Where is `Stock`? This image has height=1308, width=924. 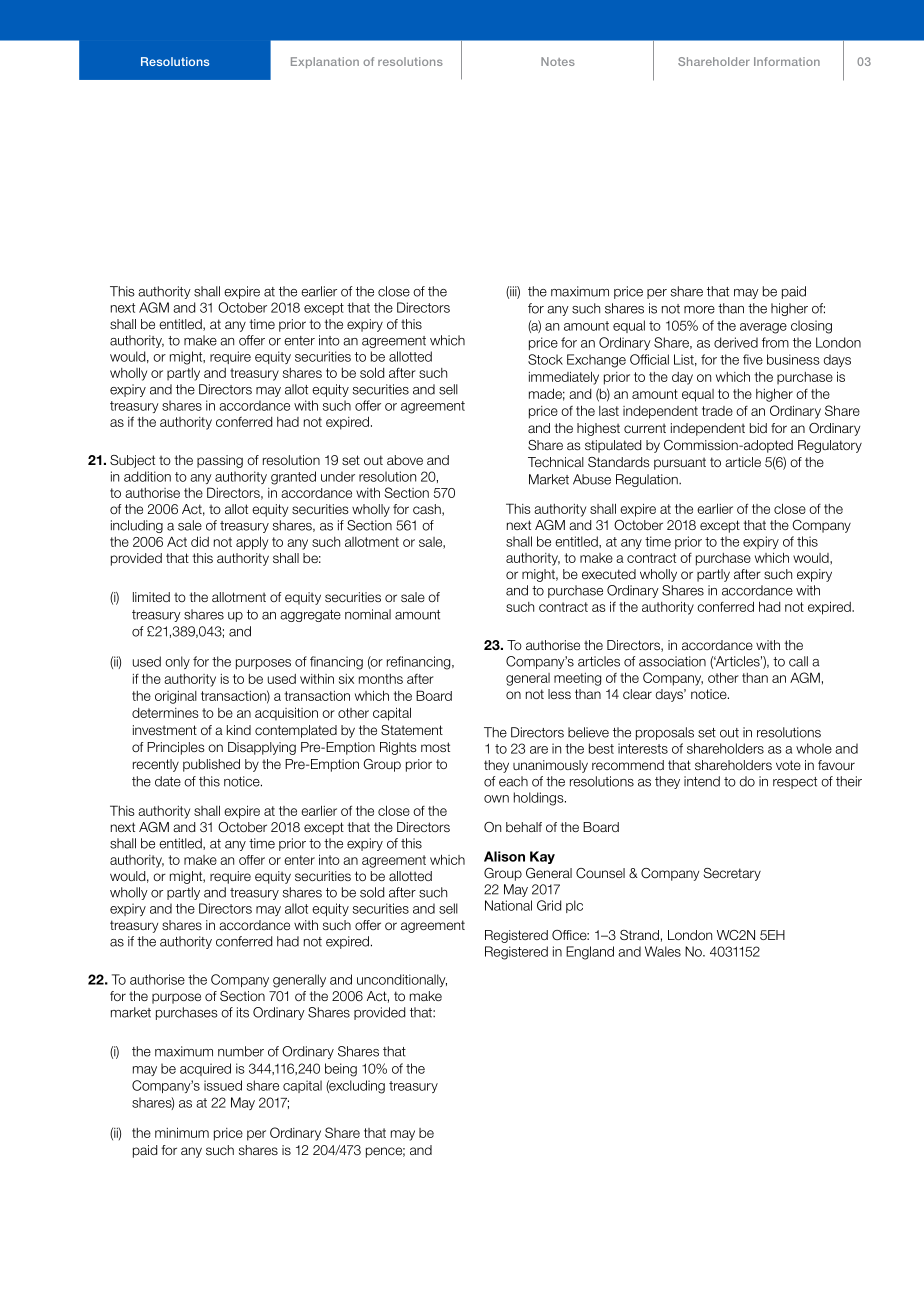 Stock is located at coordinates (545, 359).
